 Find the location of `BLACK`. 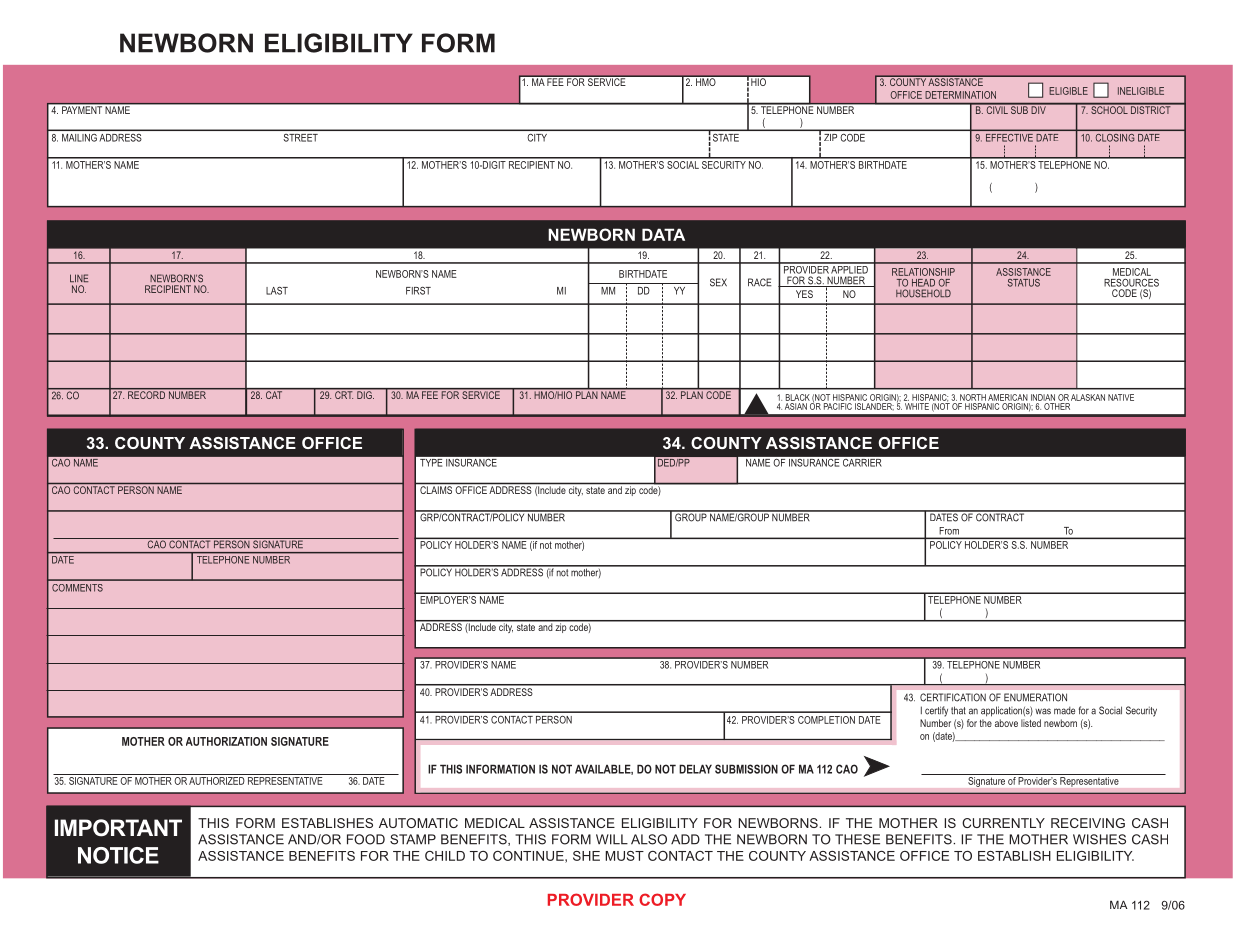

BLACK is located at coordinates (798, 397).
